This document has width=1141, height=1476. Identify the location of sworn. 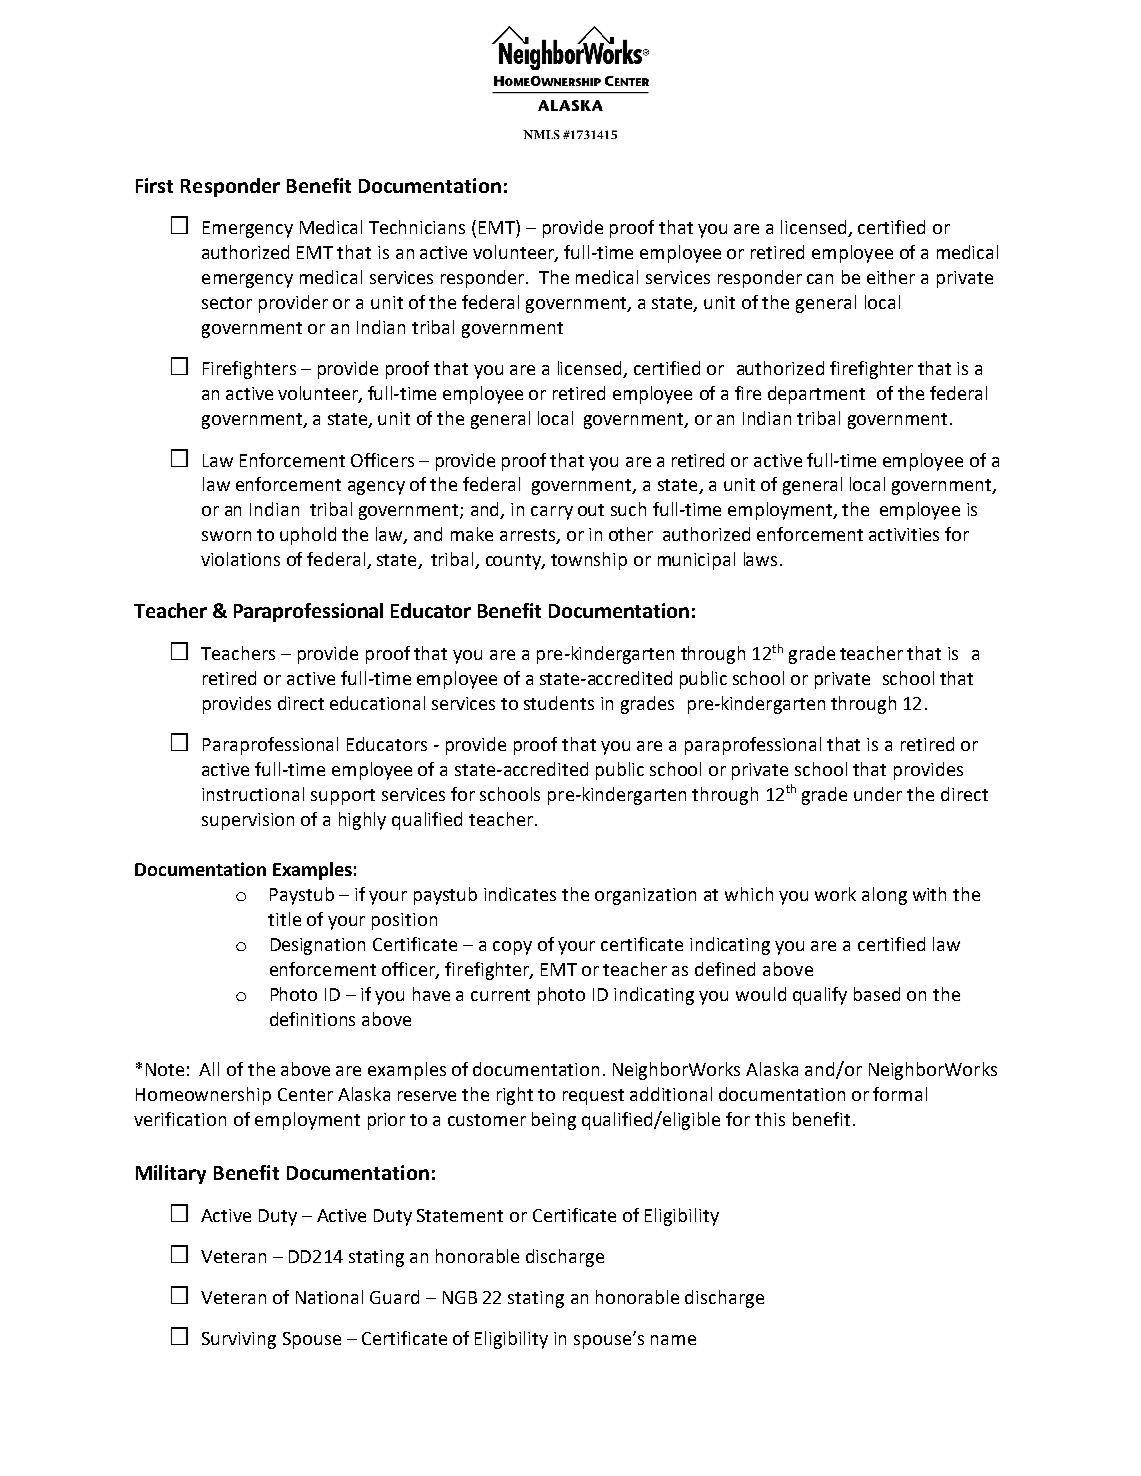
(226, 536).
